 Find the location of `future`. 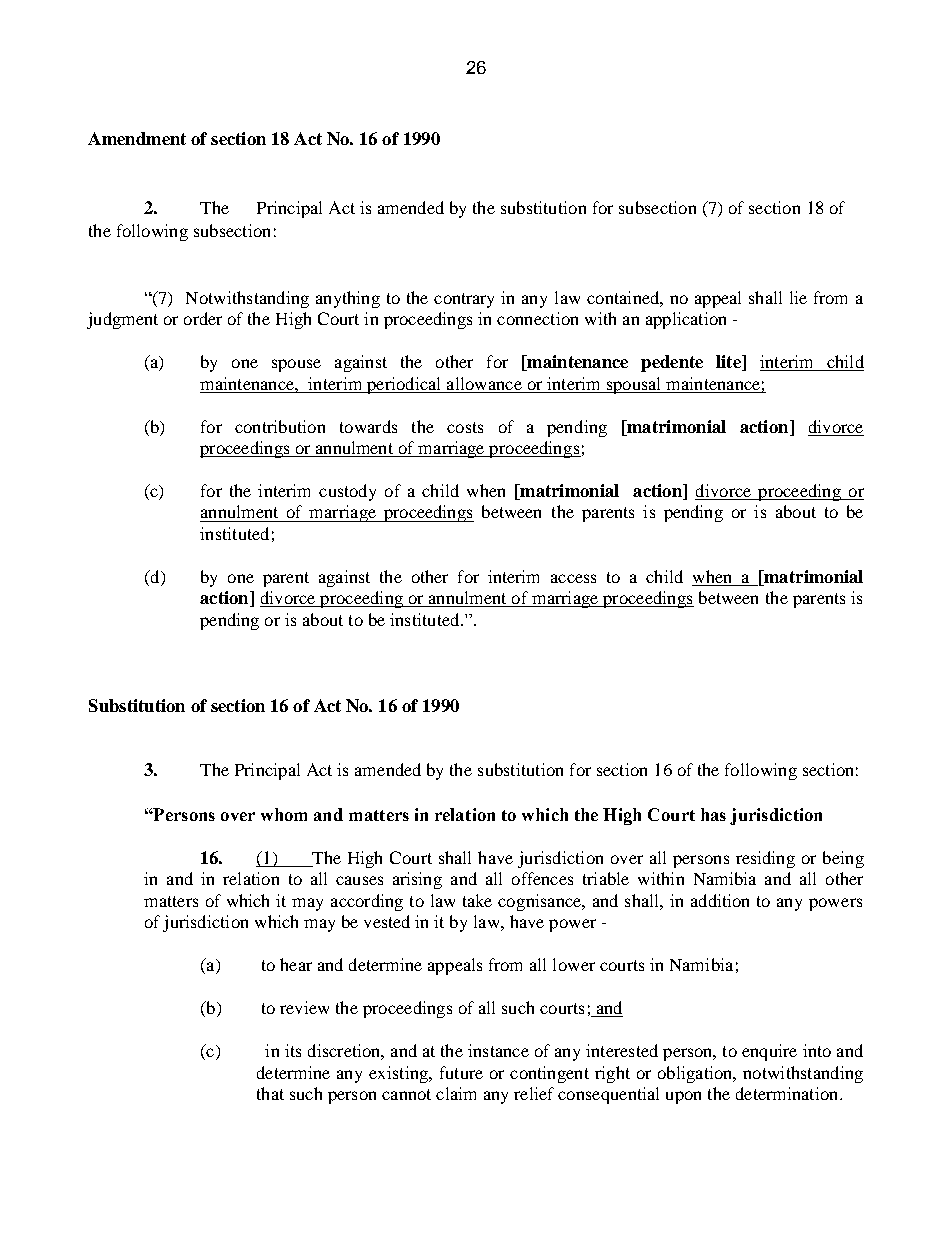

future is located at coordinates (461, 1072).
